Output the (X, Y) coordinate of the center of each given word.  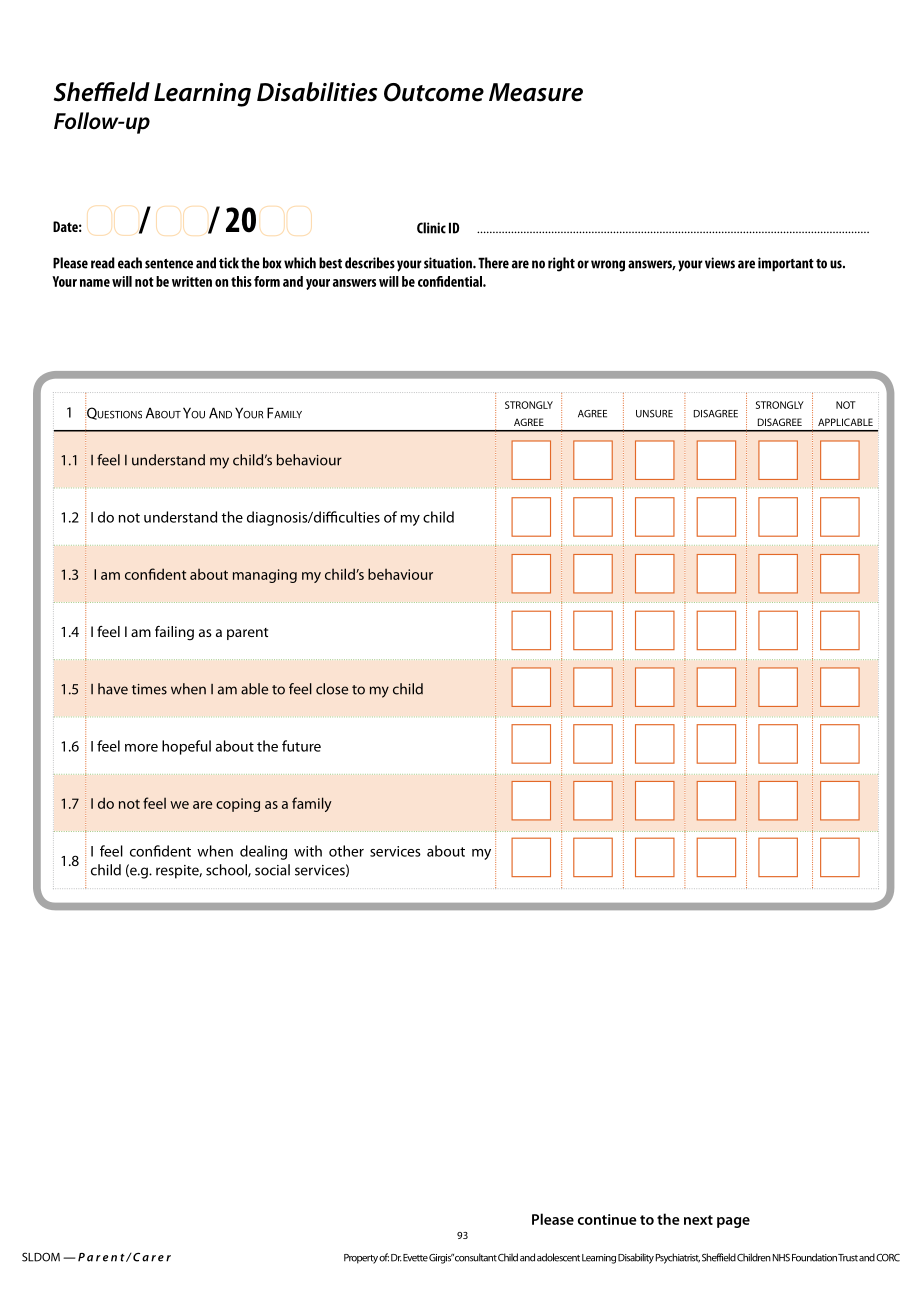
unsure (654, 414)
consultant (476, 1257)
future (301, 746)
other (346, 851)
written (192, 281)
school (227, 870)
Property (361, 1259)
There (493, 263)
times (149, 689)
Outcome (434, 92)
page (733, 1222)
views (720, 263)
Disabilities (317, 92)
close (332, 689)
